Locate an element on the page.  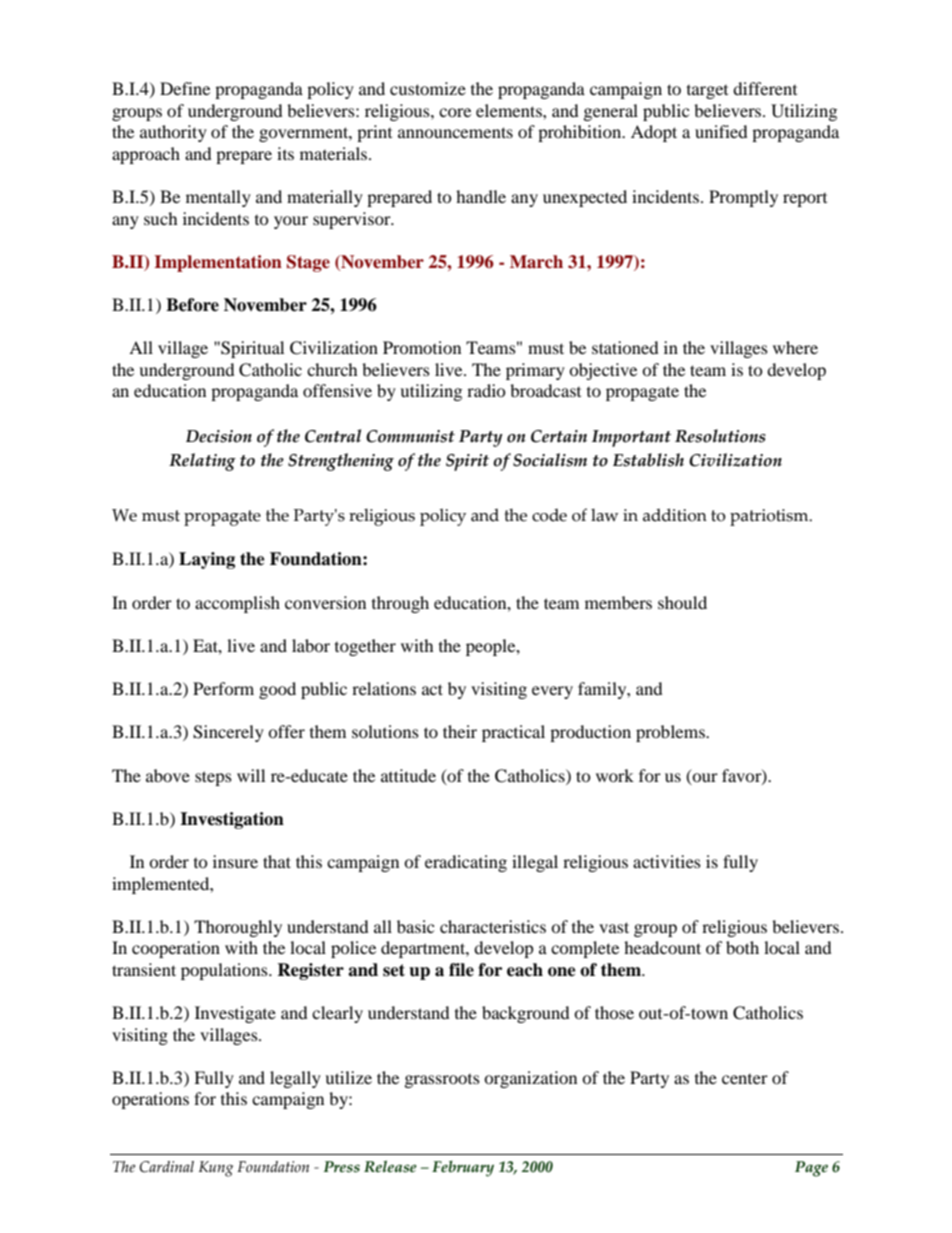
February is located at coordinates (463, 1168).
